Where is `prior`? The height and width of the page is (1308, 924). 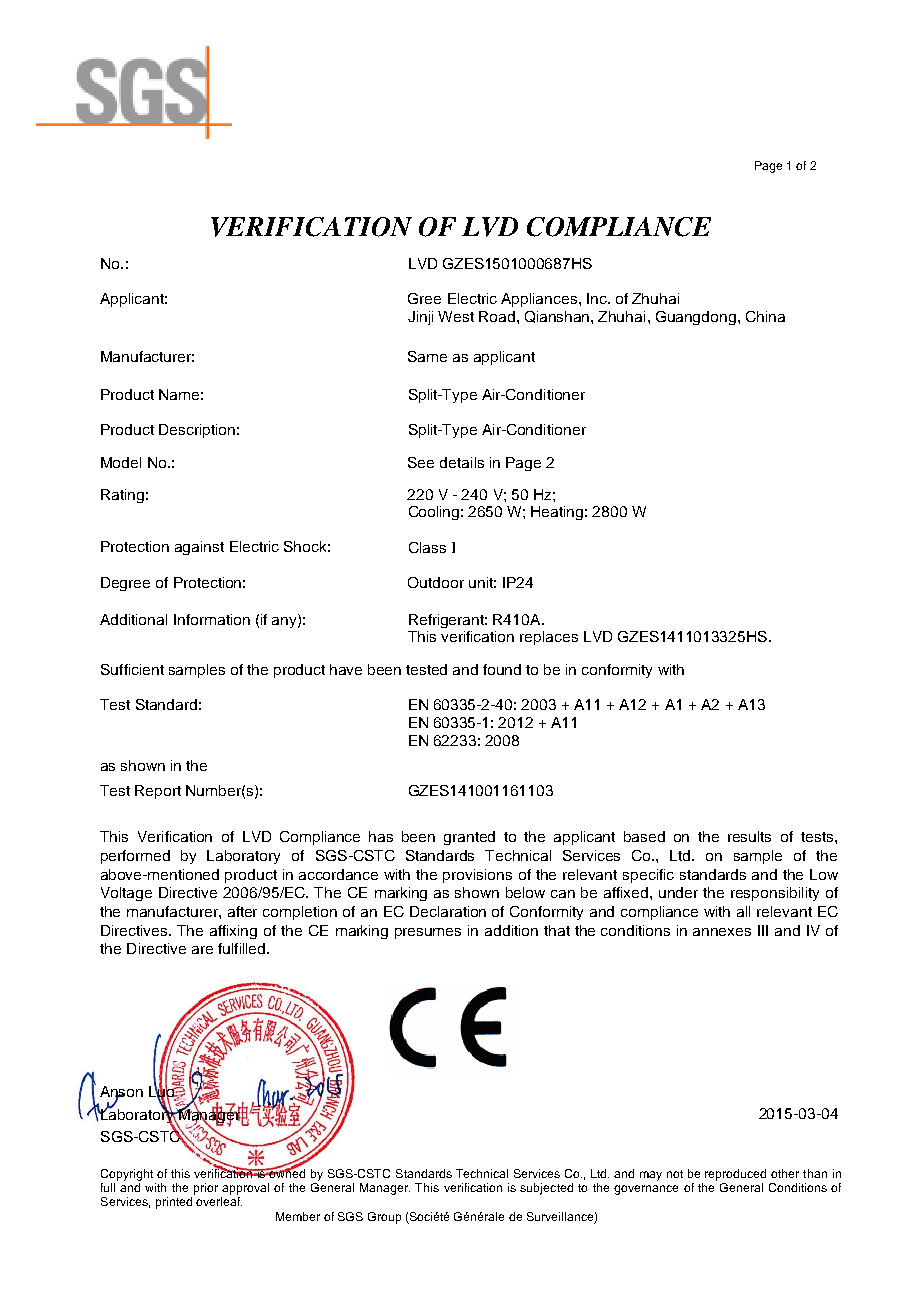 prior is located at coordinates (206, 1189).
